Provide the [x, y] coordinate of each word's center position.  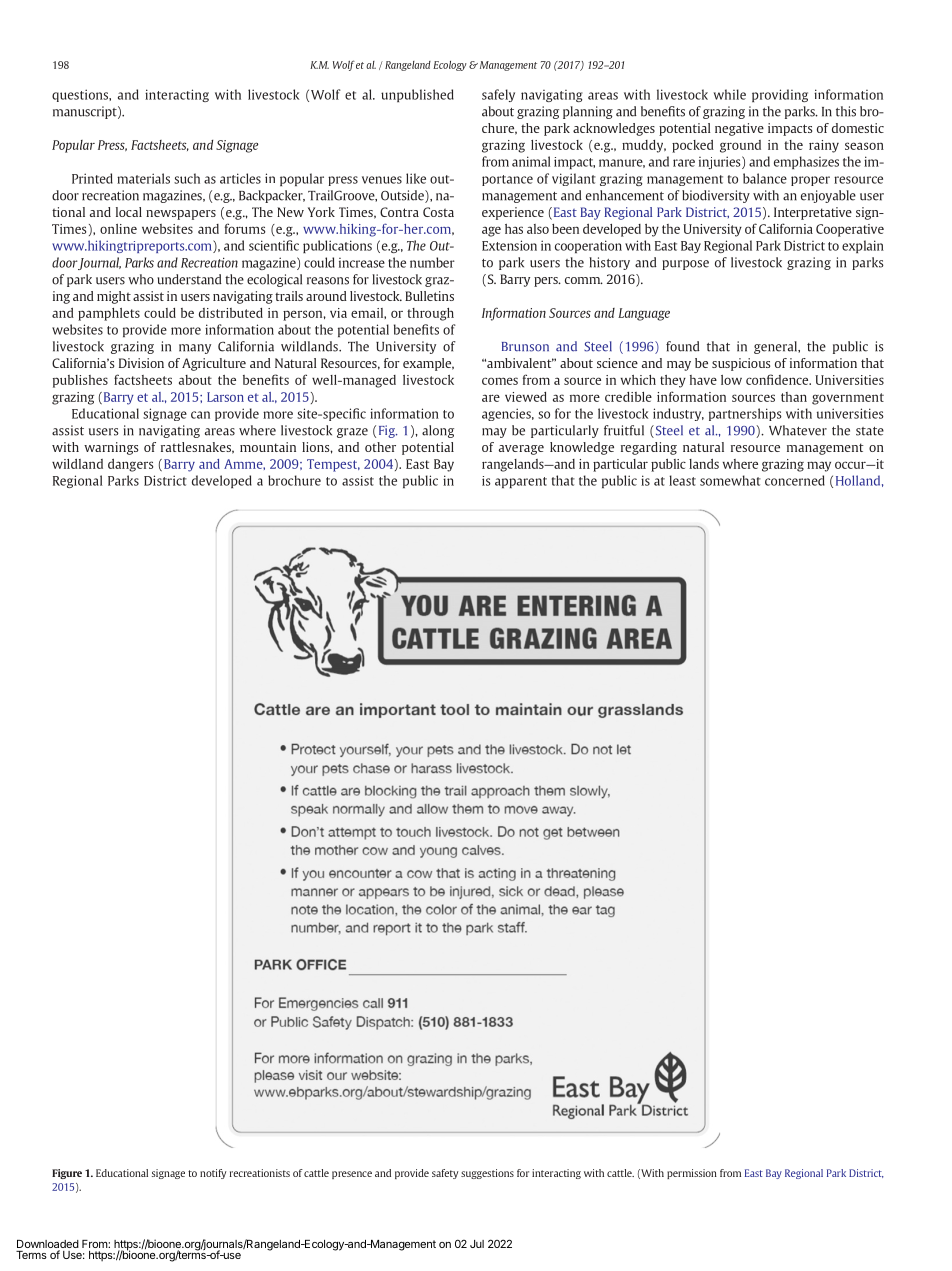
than [794, 397]
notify [213, 1174]
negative [739, 129]
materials [143, 178]
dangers [130, 465]
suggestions [487, 1174]
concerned [795, 480]
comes [500, 381]
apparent [521, 482]
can [200, 415]
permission [692, 1174]
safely [498, 95]
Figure [67, 1174]
